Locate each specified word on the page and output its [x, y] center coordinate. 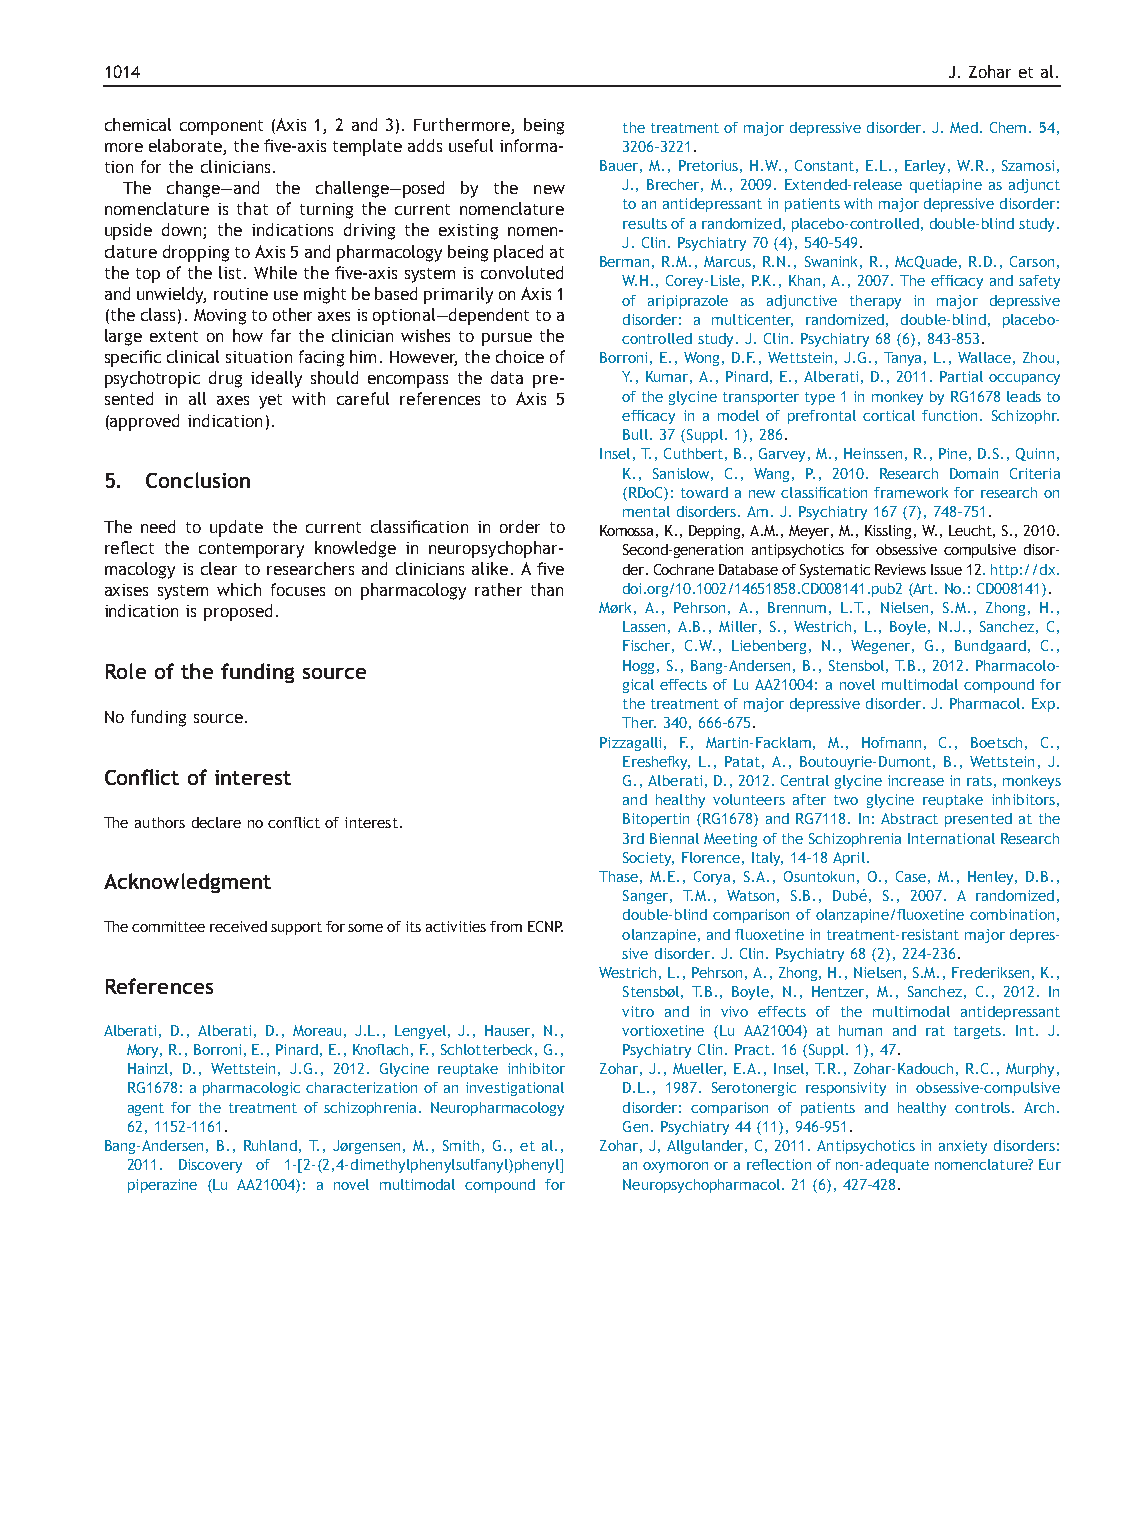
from [506, 926]
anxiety [963, 1147]
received [238, 926]
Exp [1043, 705]
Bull [635, 434]
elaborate [185, 145]
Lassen [644, 626]
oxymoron [675, 1167]
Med [964, 127]
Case [911, 876]
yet [270, 401]
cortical [889, 415]
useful [471, 145]
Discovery [210, 1166]
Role [126, 671]
